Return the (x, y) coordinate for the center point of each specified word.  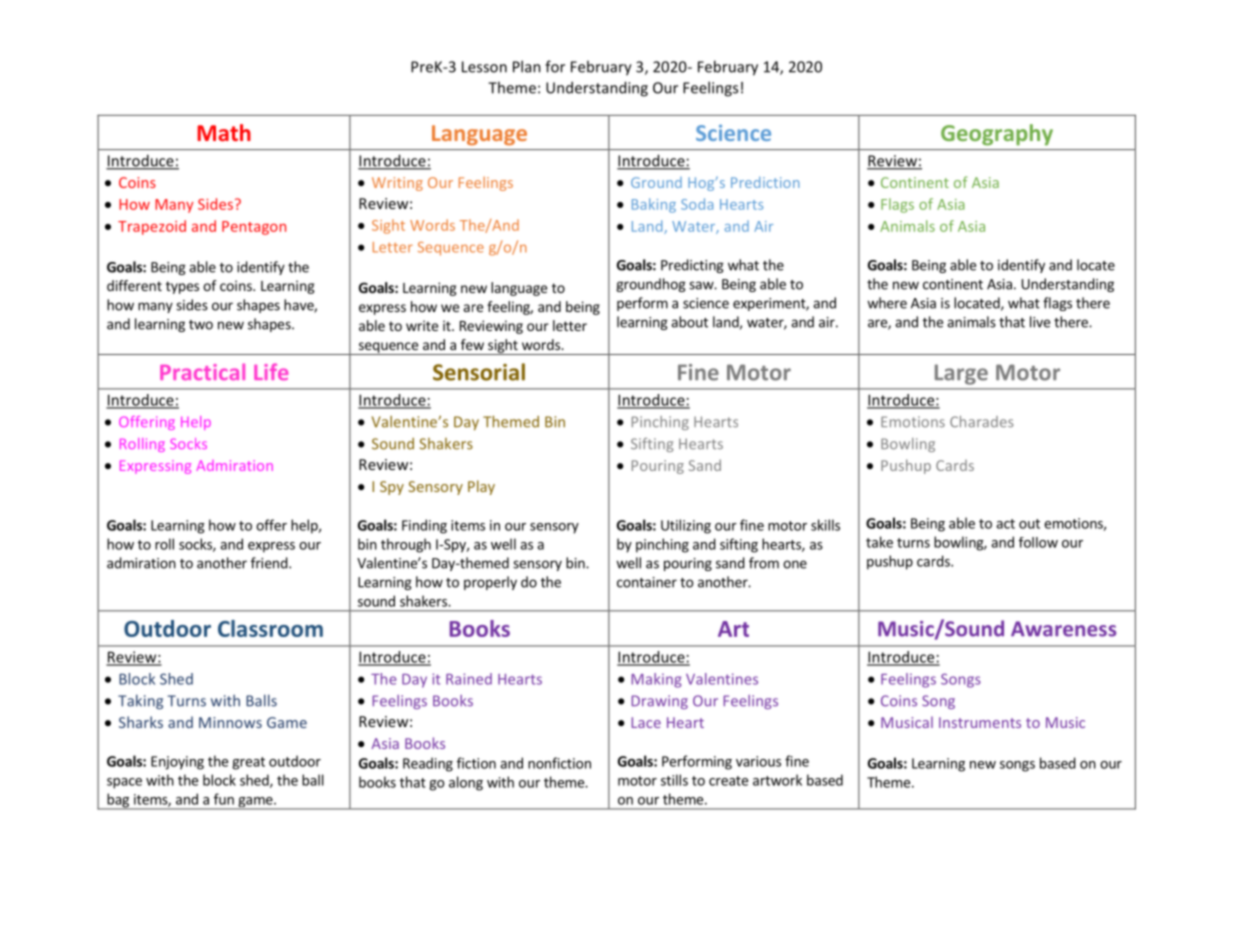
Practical (202, 371)
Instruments (980, 722)
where (887, 303)
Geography (997, 135)
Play (481, 487)
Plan (527, 66)
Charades (981, 421)
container (647, 582)
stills (674, 780)
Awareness (1063, 629)
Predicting (692, 266)
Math (224, 132)
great (248, 763)
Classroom (270, 628)
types (182, 287)
